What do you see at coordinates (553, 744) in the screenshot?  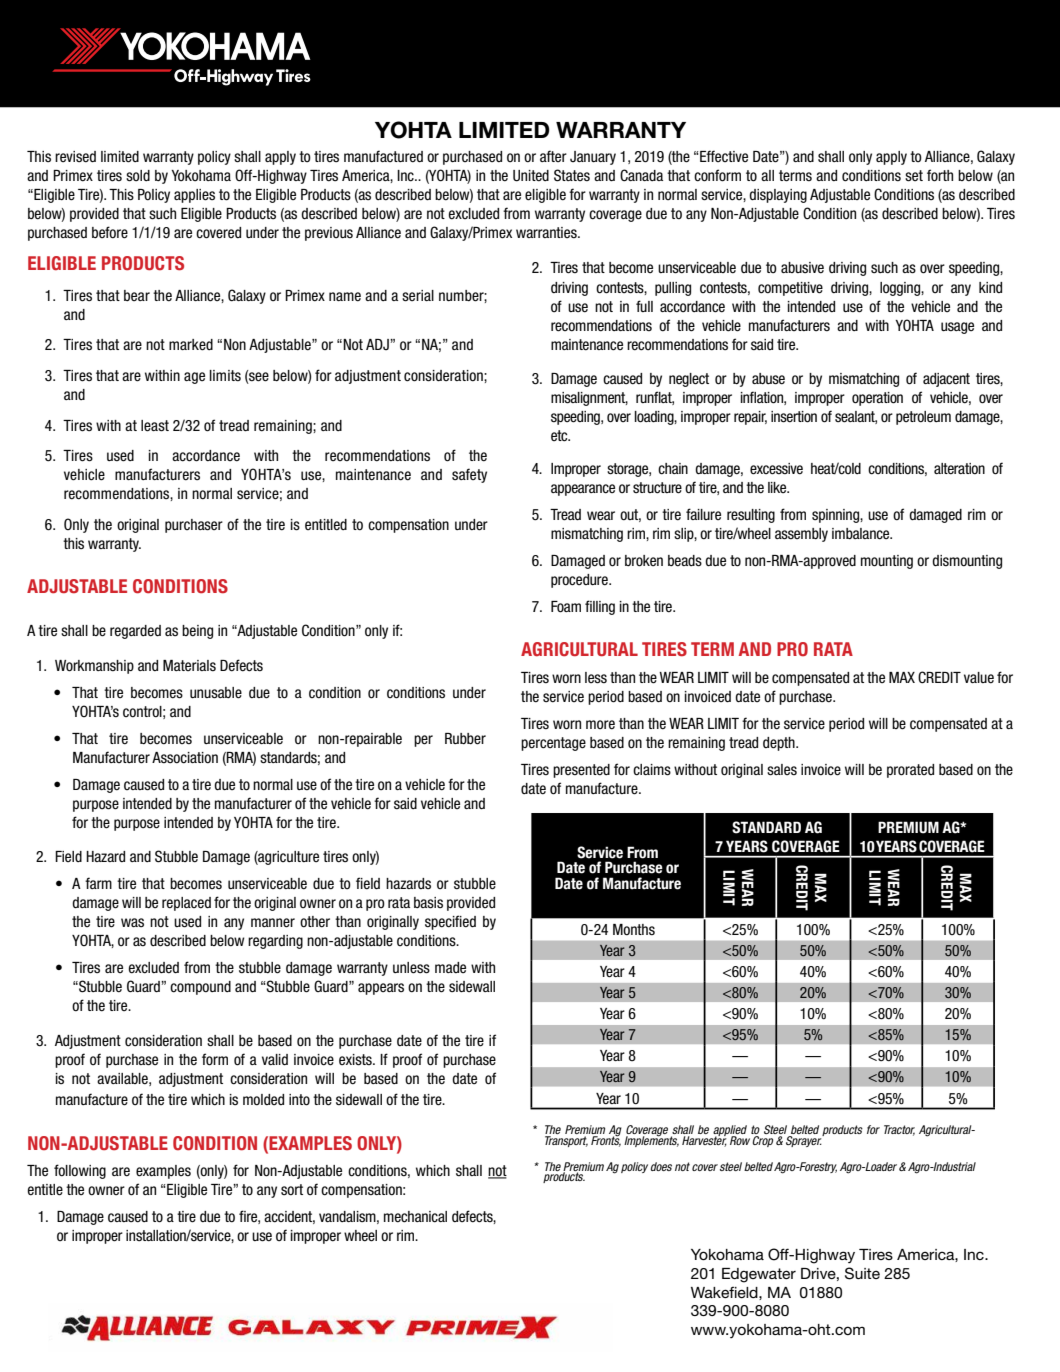 I see `percentage` at bounding box center [553, 744].
